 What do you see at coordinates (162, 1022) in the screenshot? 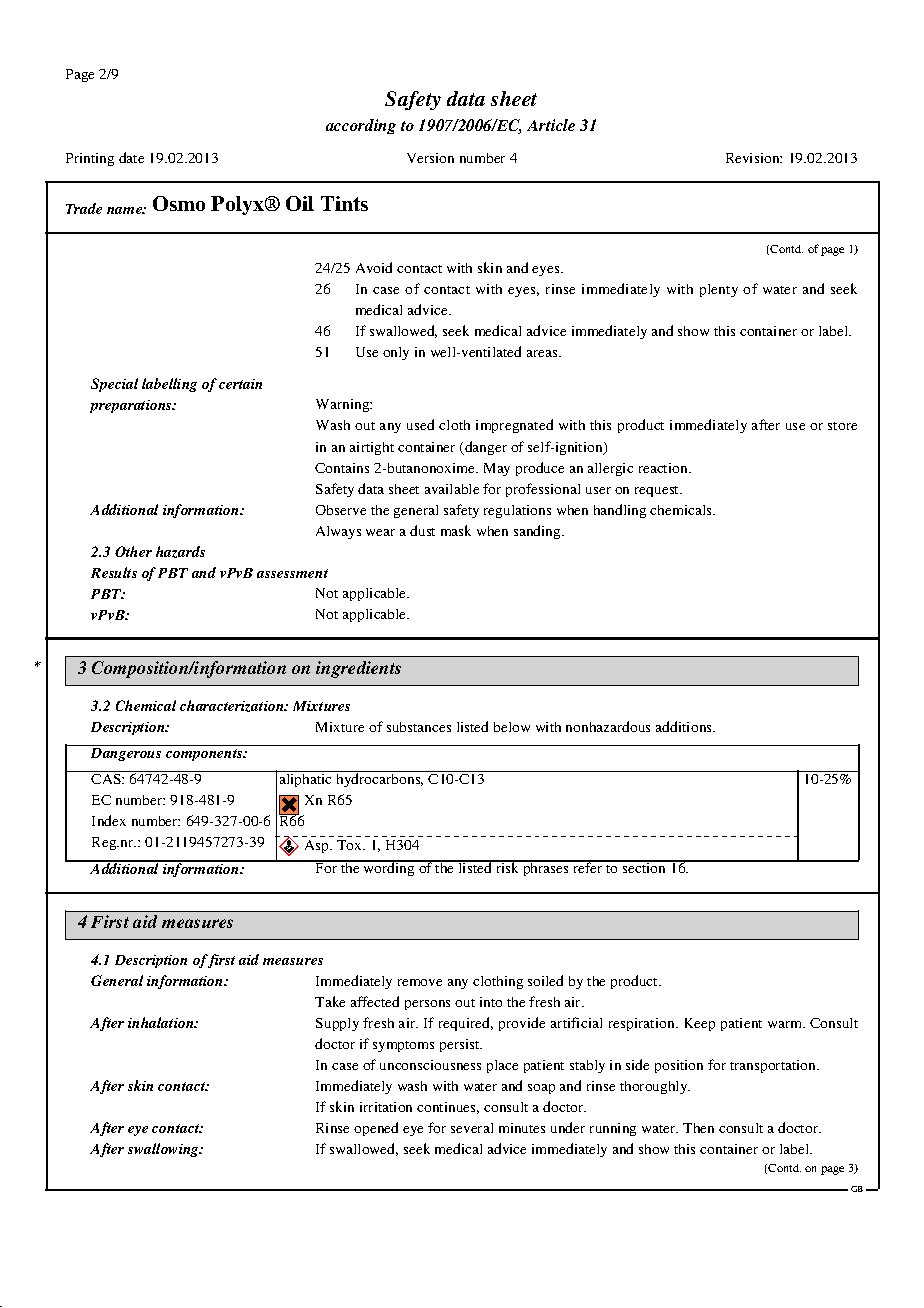
I see `inhalation` at bounding box center [162, 1022].
